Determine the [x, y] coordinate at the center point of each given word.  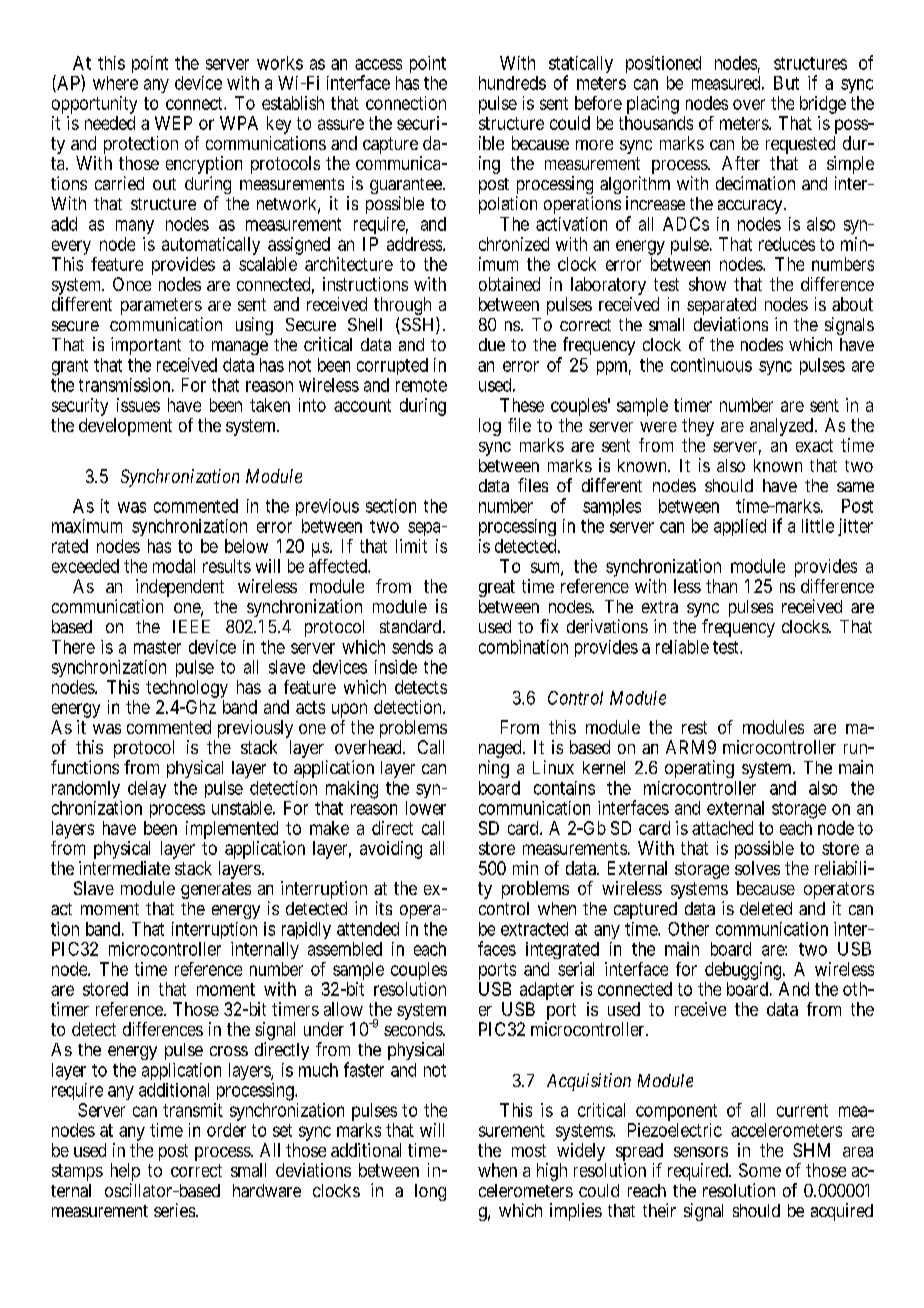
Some [760, 1170]
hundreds [512, 83]
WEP [173, 123]
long [430, 1192]
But [786, 83]
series [174, 1210]
